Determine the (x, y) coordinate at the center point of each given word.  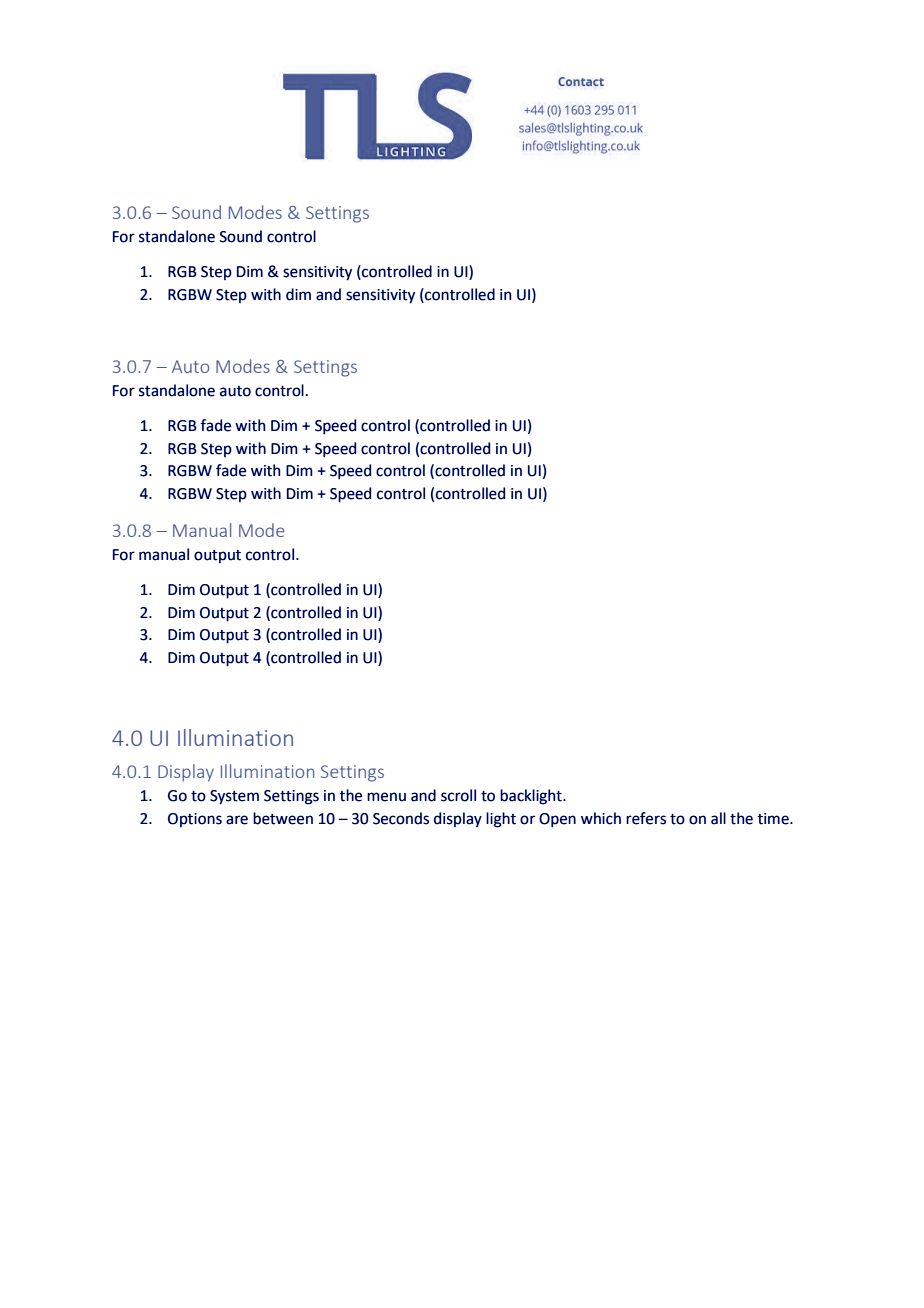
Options (195, 820)
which (601, 818)
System (234, 797)
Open (557, 820)
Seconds (401, 818)
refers (646, 818)
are (237, 820)
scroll (458, 795)
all (718, 818)
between (283, 818)
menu (386, 797)
